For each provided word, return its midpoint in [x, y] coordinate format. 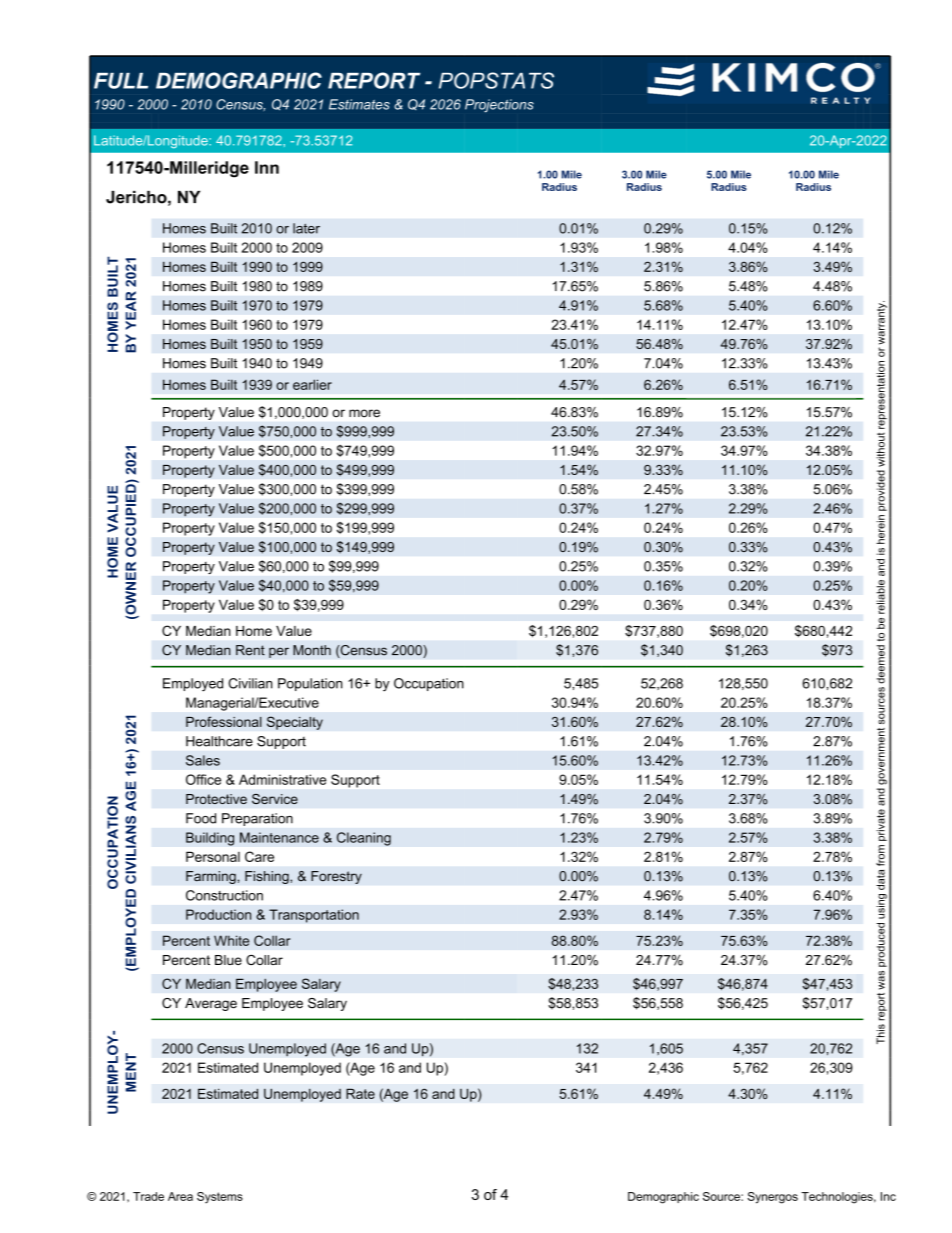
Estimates [359, 104]
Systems [220, 1198]
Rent [250, 650]
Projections [499, 106]
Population [310, 684]
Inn [267, 167]
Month [312, 650]
